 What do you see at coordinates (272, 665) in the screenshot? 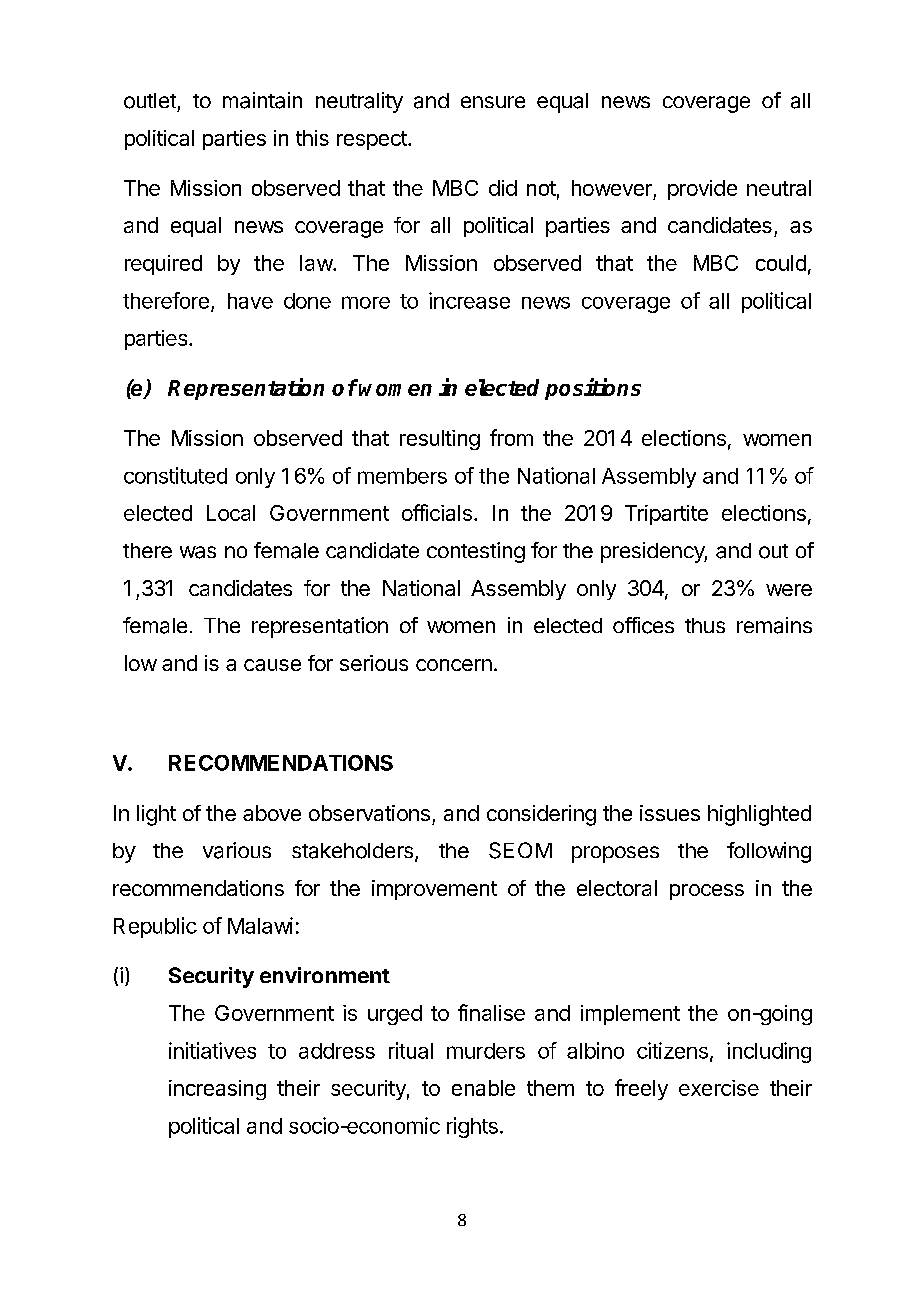
I see `cause` at bounding box center [272, 665].
